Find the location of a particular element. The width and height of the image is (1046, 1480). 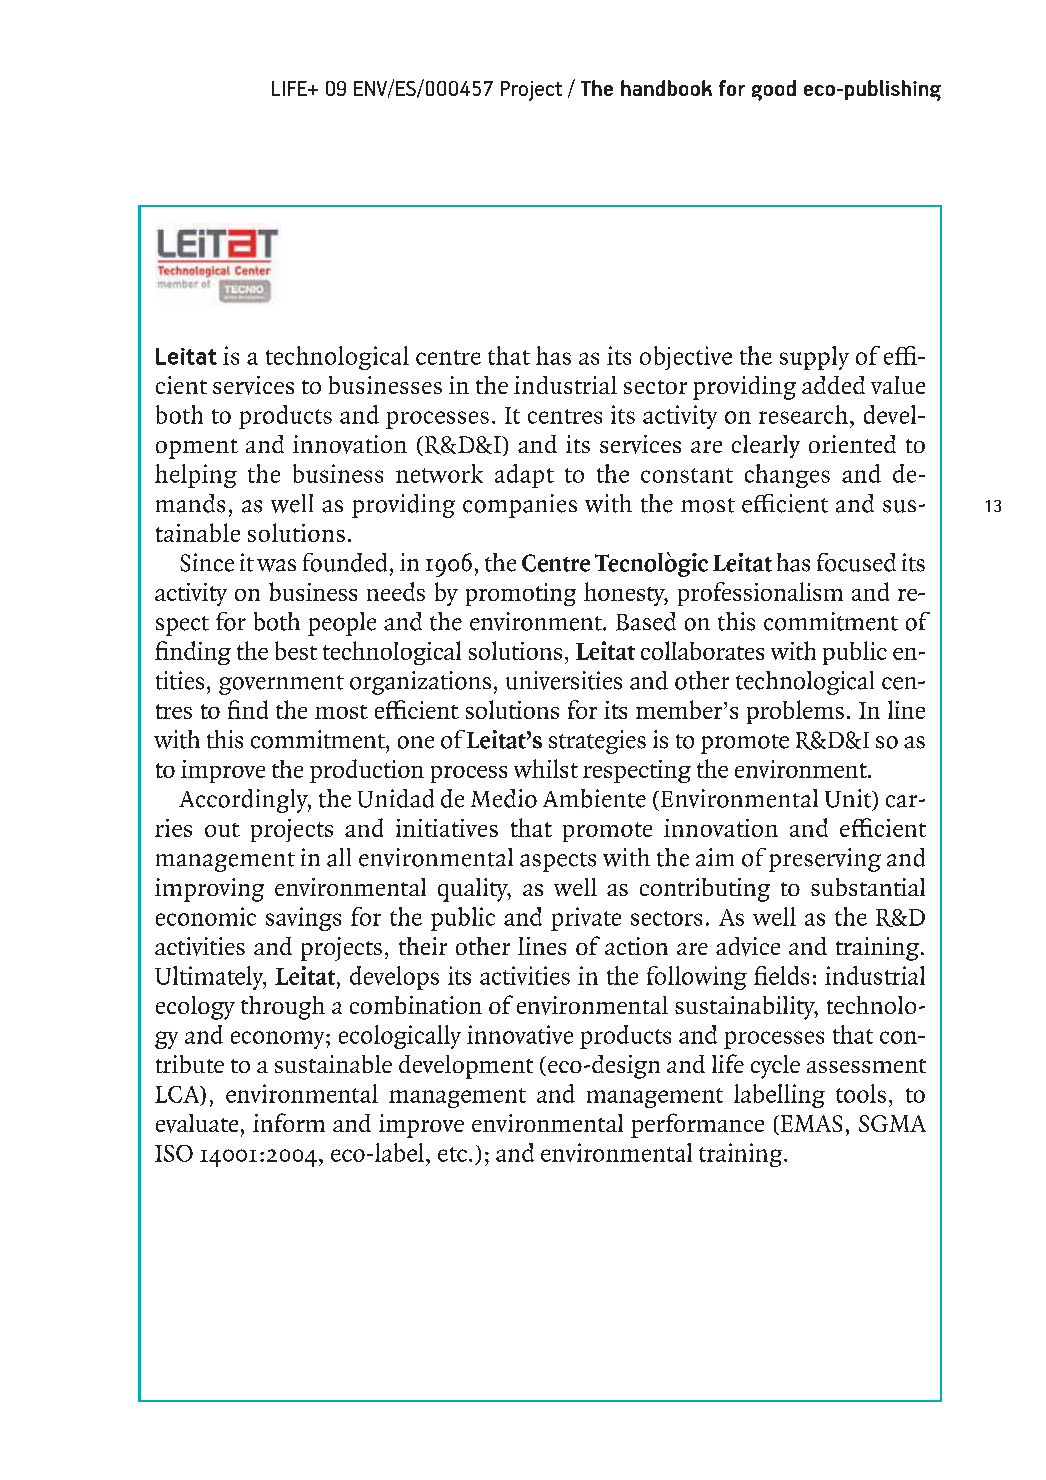

supply is located at coordinates (814, 358).
